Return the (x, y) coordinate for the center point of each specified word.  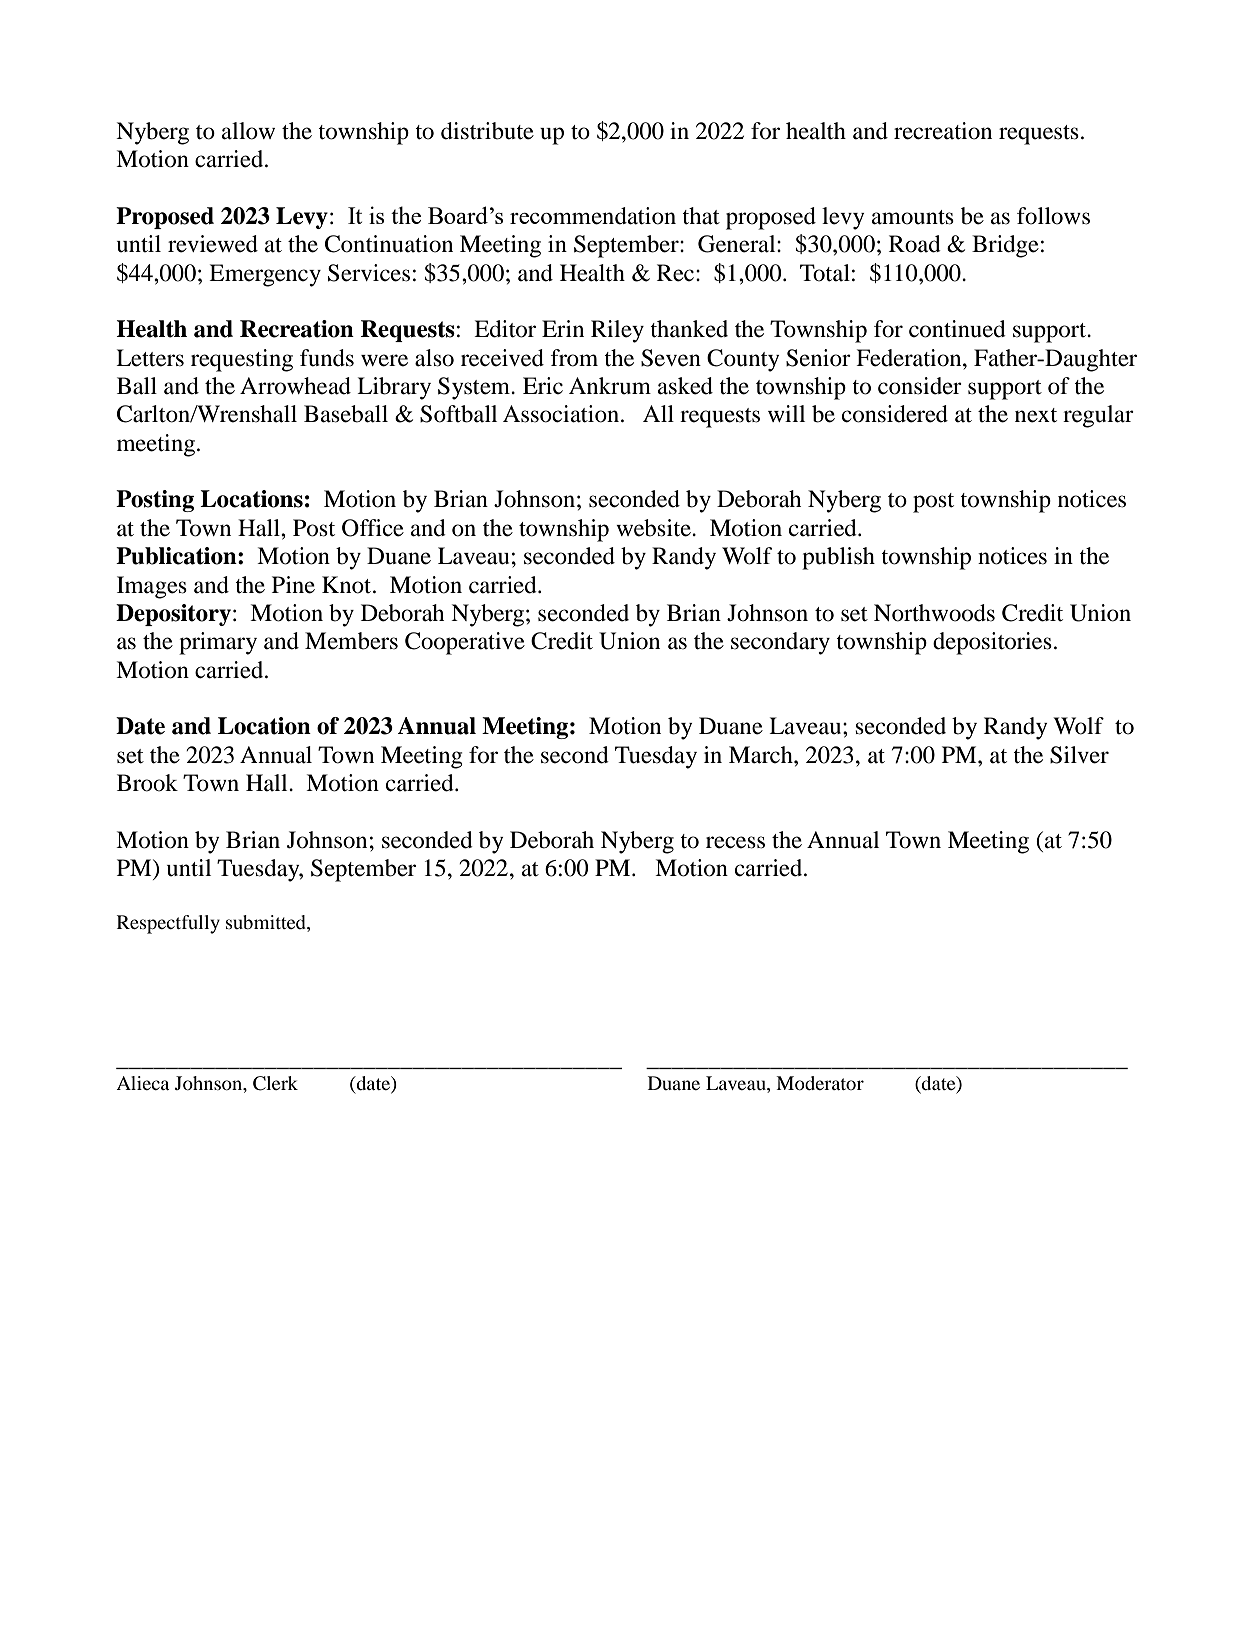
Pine (293, 585)
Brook (147, 783)
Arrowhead (295, 386)
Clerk (275, 1083)
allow (248, 131)
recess (735, 842)
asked (685, 386)
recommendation (593, 216)
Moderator (820, 1083)
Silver (1079, 755)
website (654, 528)
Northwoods (934, 613)
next (1036, 415)
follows (1053, 216)
